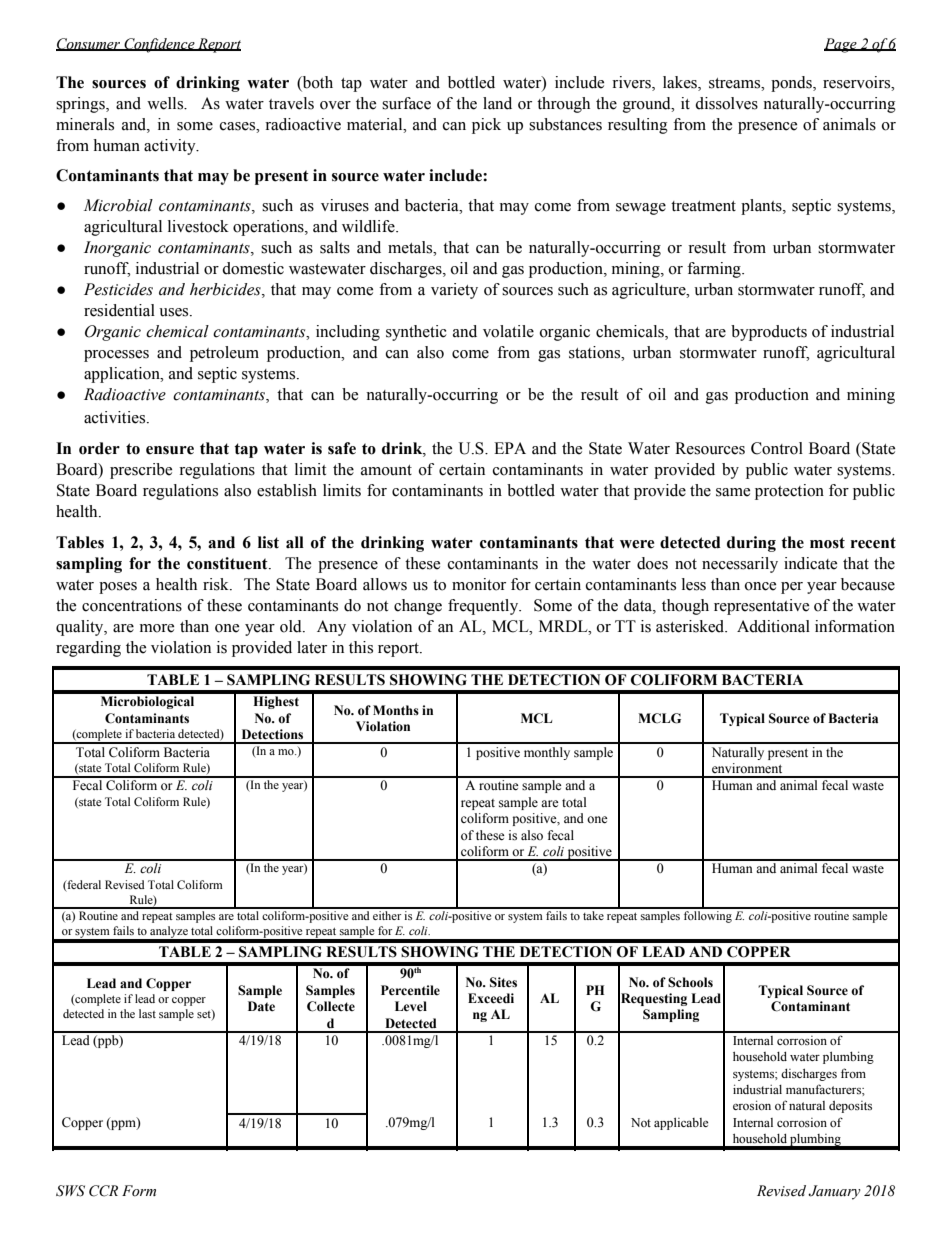  What do you see at coordinates (508, 331) in the image?
I see `volatile` at bounding box center [508, 331].
